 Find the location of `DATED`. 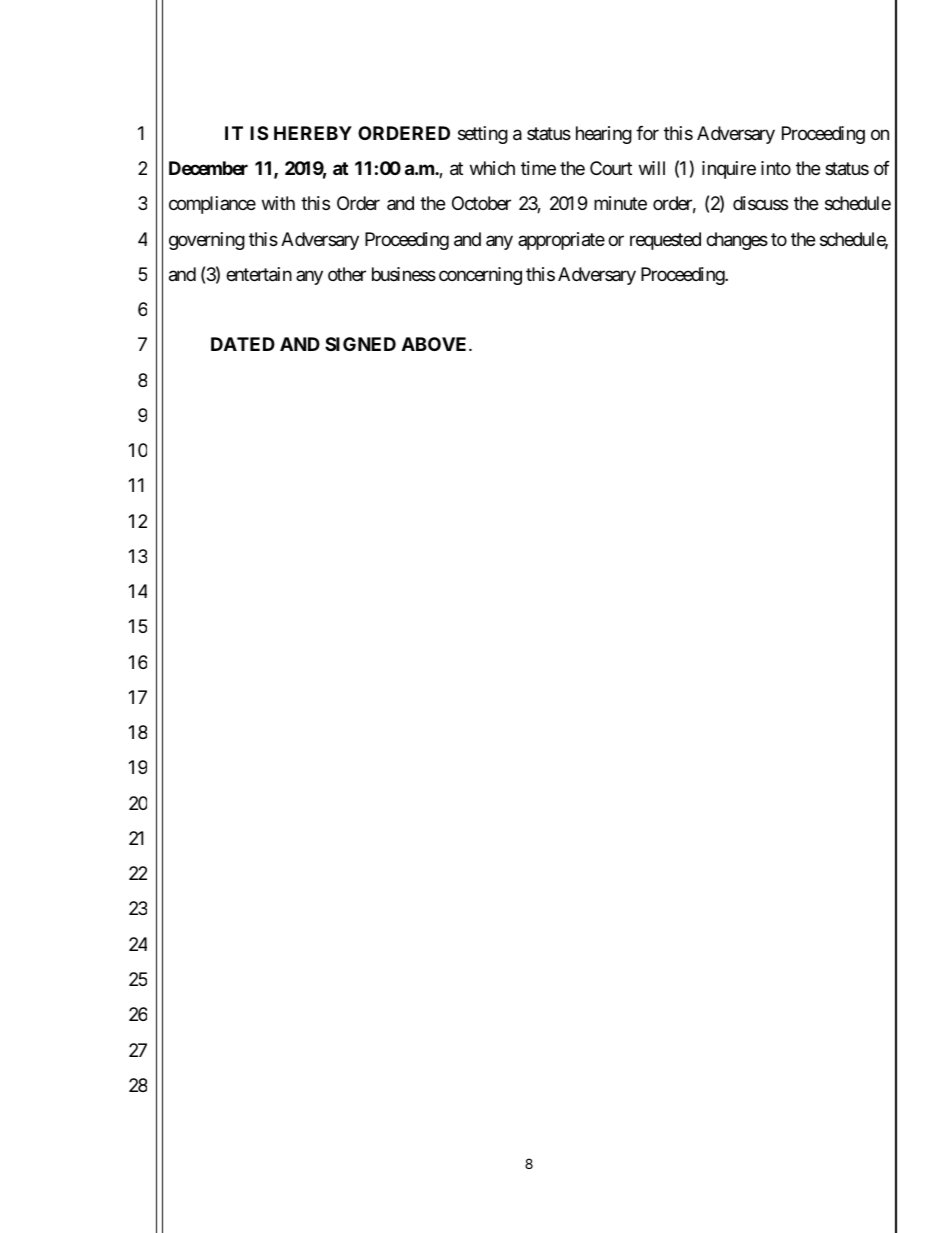

DATED is located at coordinates (243, 344).
